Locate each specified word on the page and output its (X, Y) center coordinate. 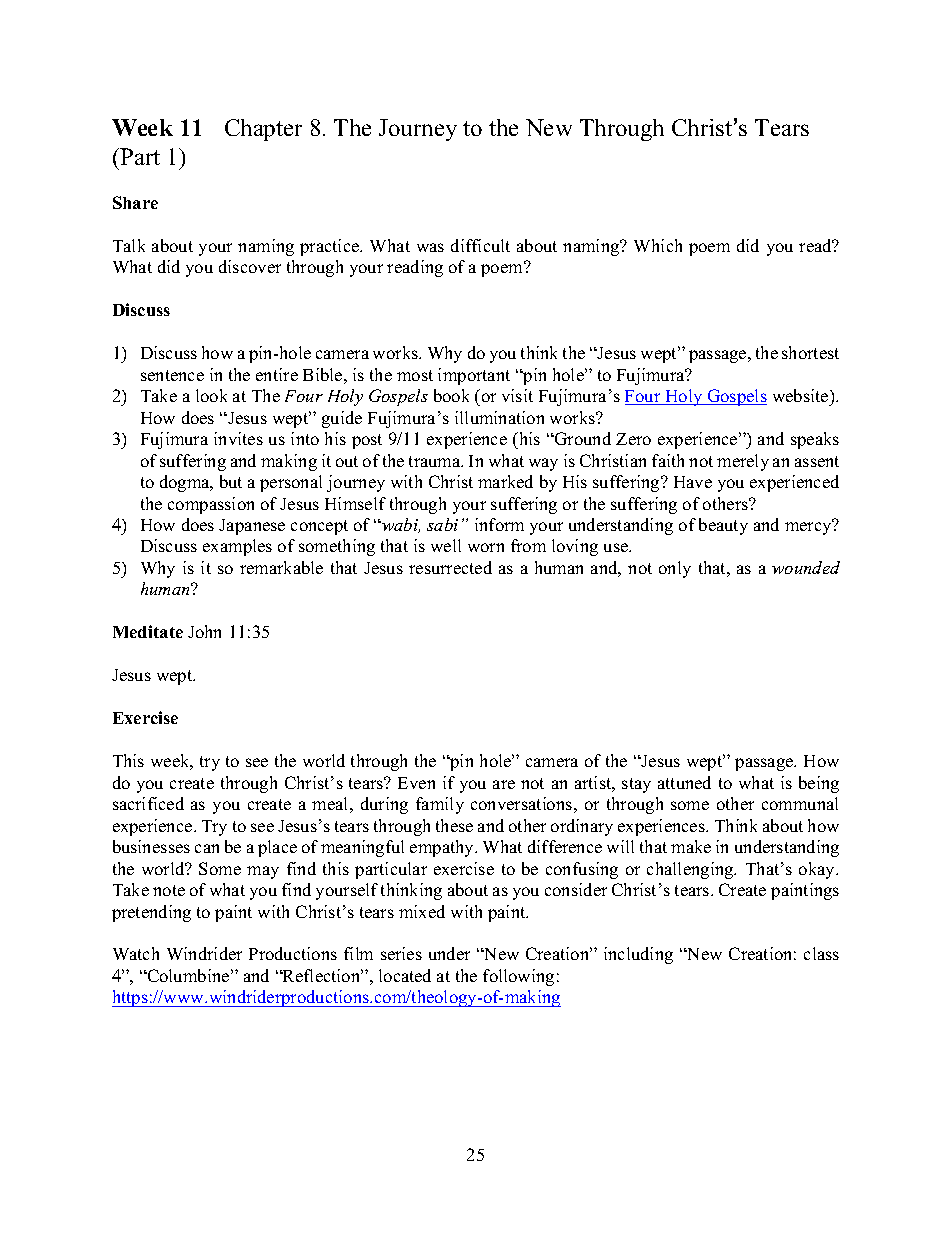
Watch (136, 953)
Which (658, 245)
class (821, 953)
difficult (480, 245)
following (518, 977)
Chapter (263, 130)
